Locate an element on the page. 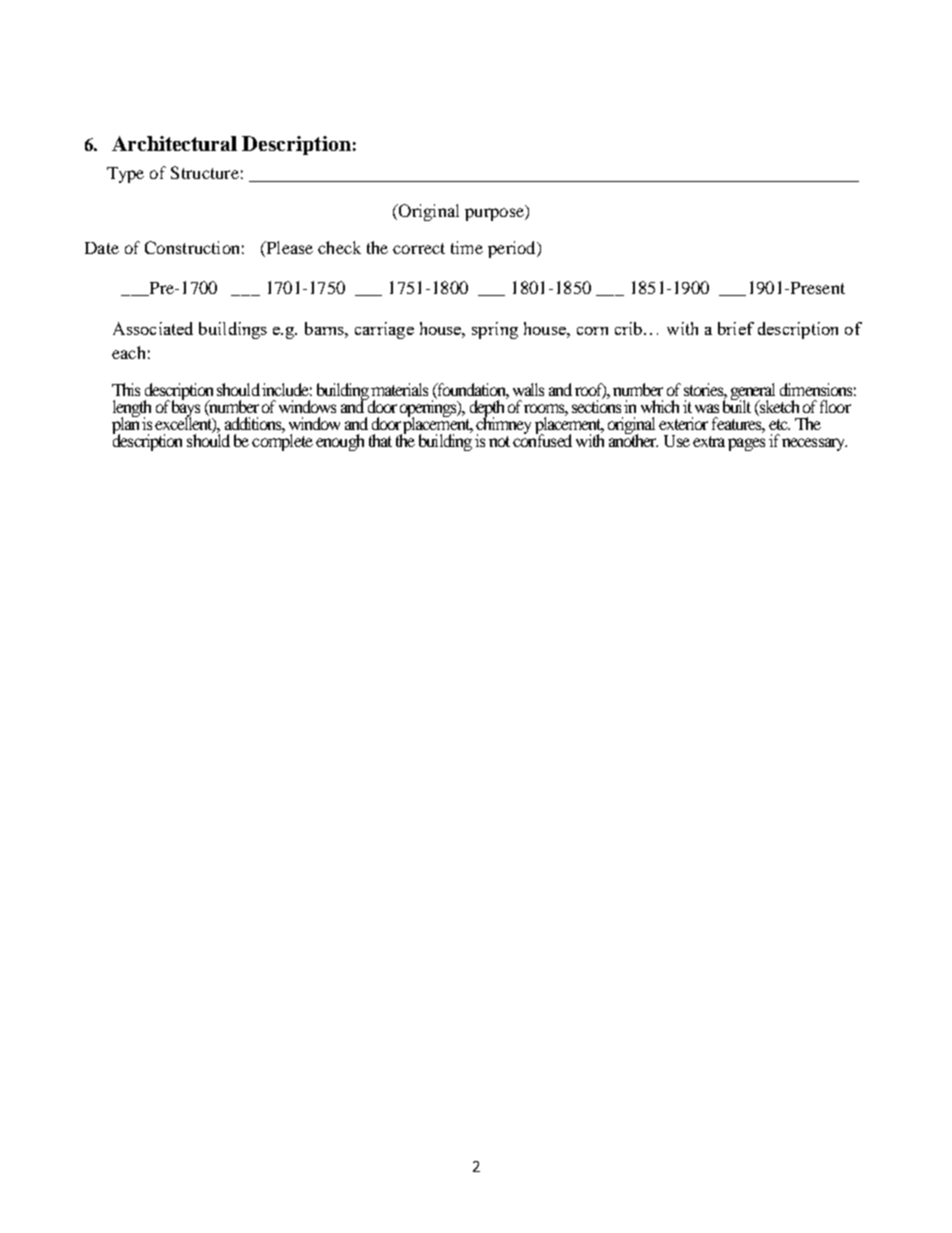 The width and height of the page is (952, 1233). This is located at coordinates (126, 389).
